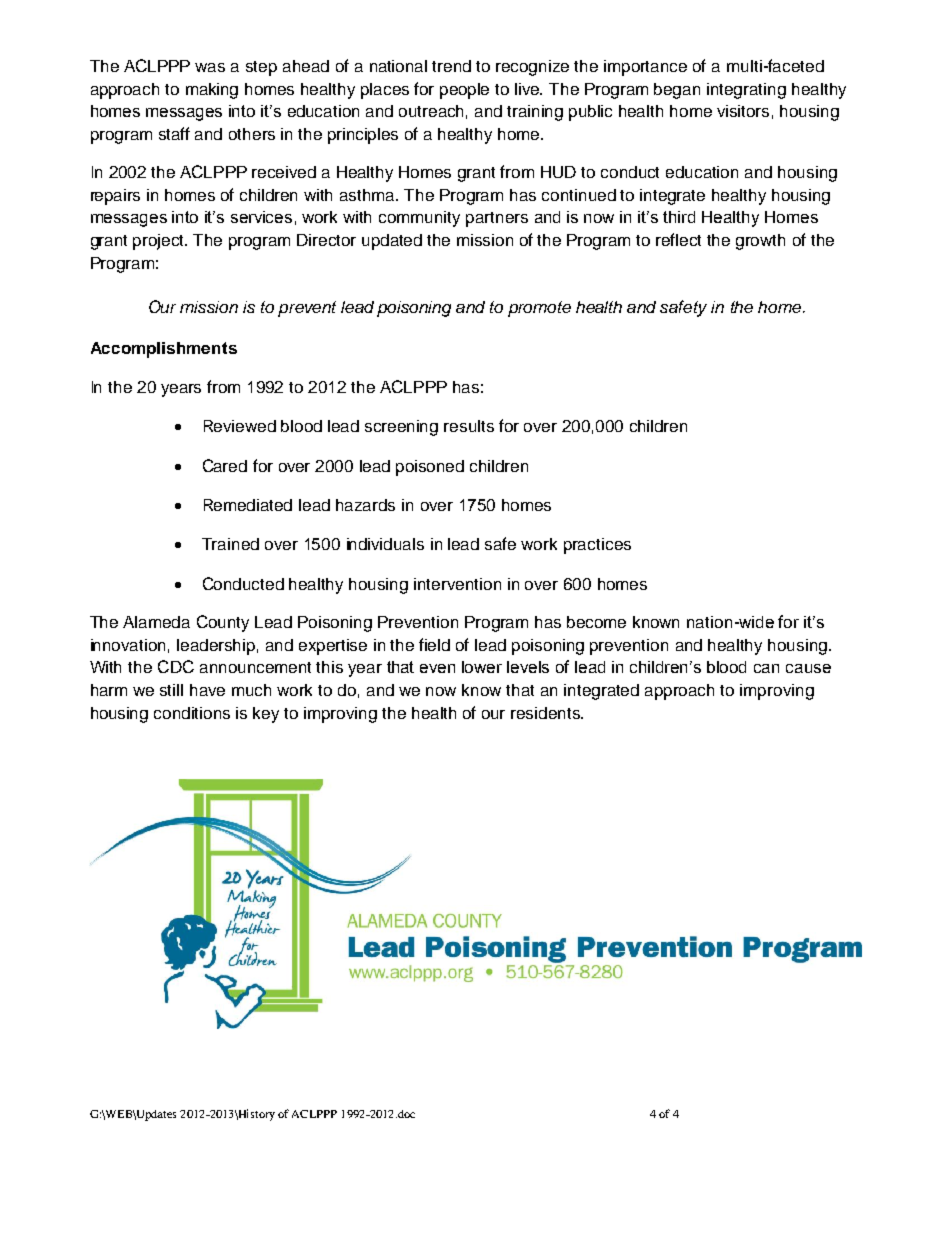 This document has height=1233, width=952. Describe the element at coordinates (464, 91) in the document. I see `people` at that location.
